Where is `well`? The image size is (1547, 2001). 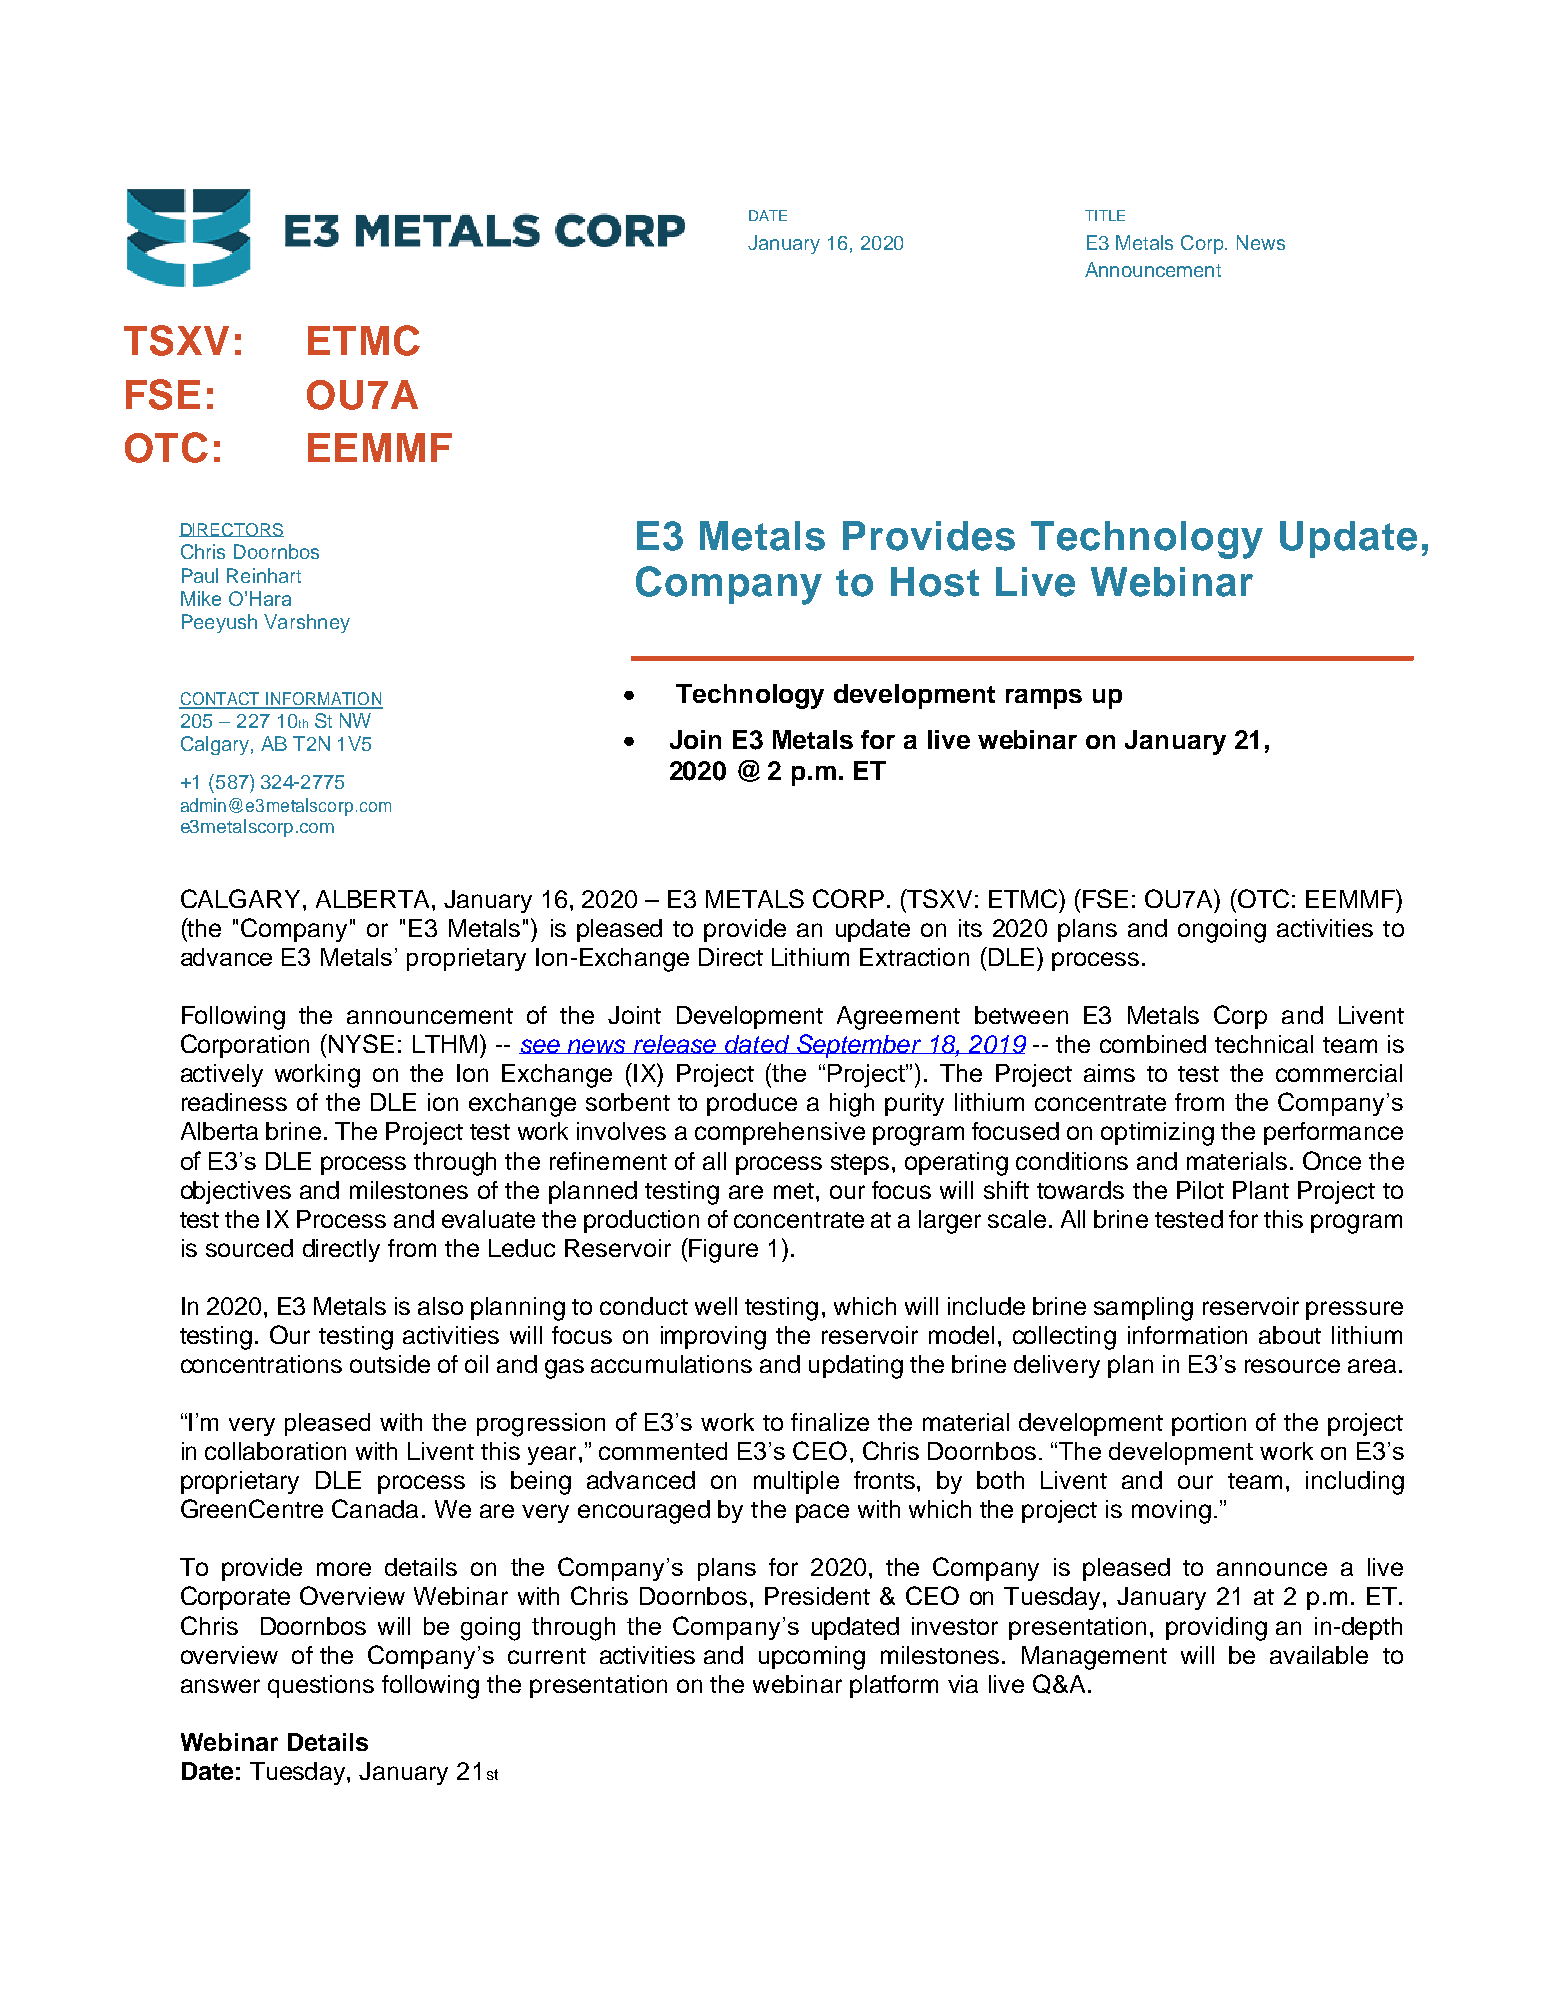
well is located at coordinates (716, 1306).
